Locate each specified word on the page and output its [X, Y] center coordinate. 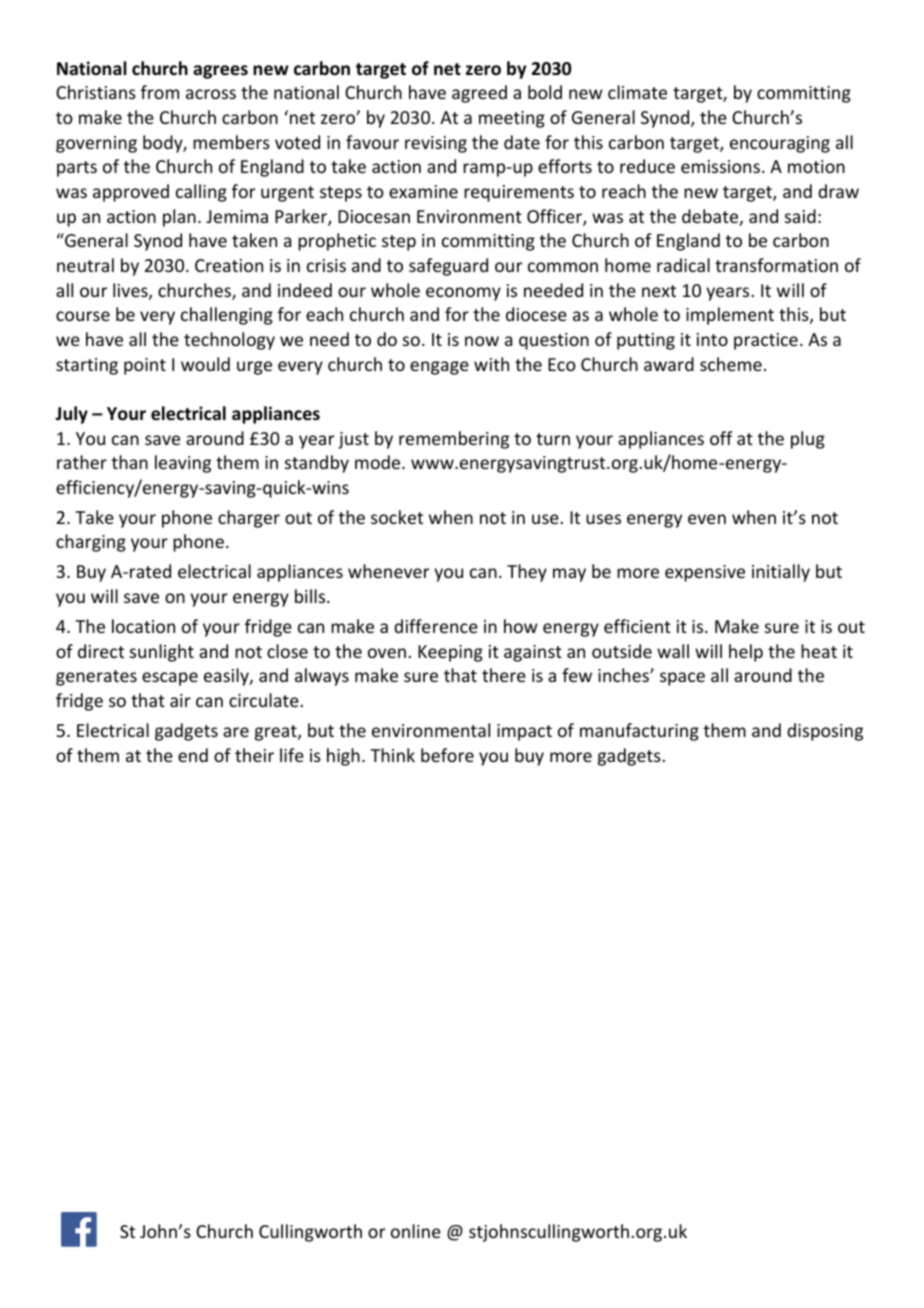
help [746, 653]
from [160, 92]
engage [439, 368]
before [447, 755]
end [193, 755]
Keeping [450, 653]
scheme [731, 364]
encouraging [780, 144]
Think [392, 755]
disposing [825, 732]
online [416, 1231]
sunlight [162, 653]
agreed [479, 94]
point [145, 366]
